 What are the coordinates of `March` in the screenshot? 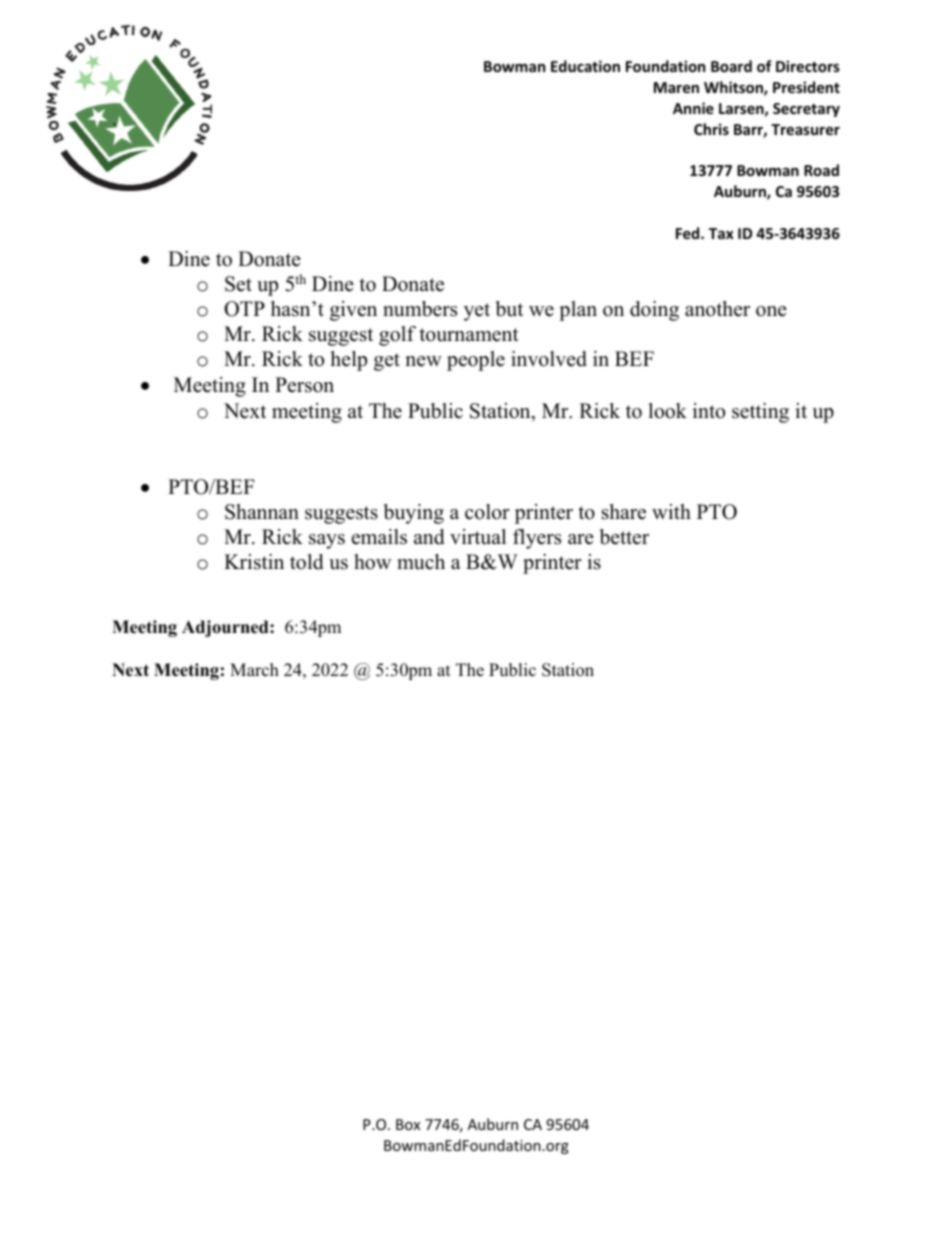 It's located at (254, 670).
